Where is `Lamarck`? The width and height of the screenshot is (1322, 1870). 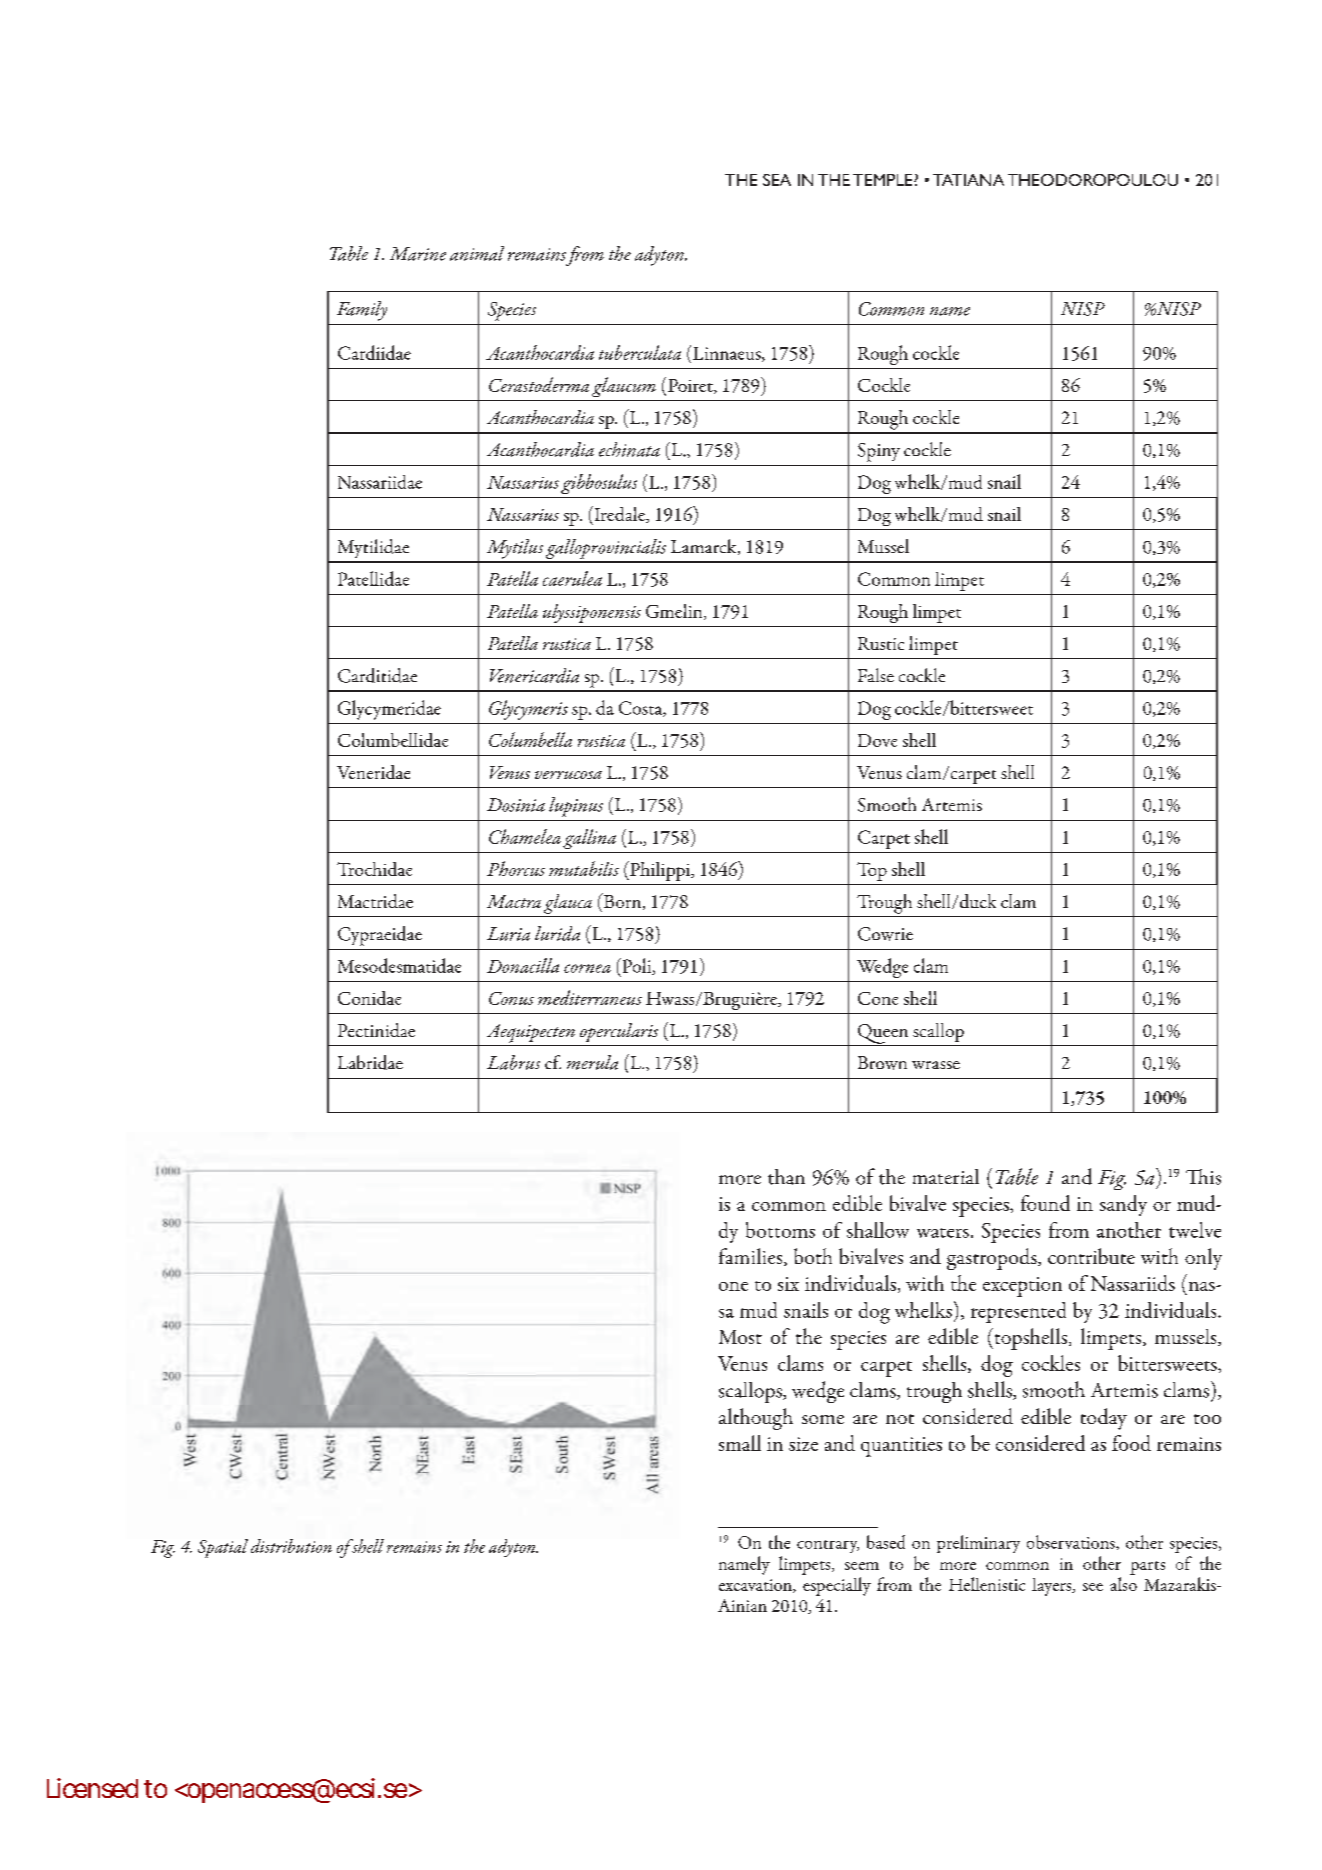
Lamarck is located at coordinates (705, 547).
